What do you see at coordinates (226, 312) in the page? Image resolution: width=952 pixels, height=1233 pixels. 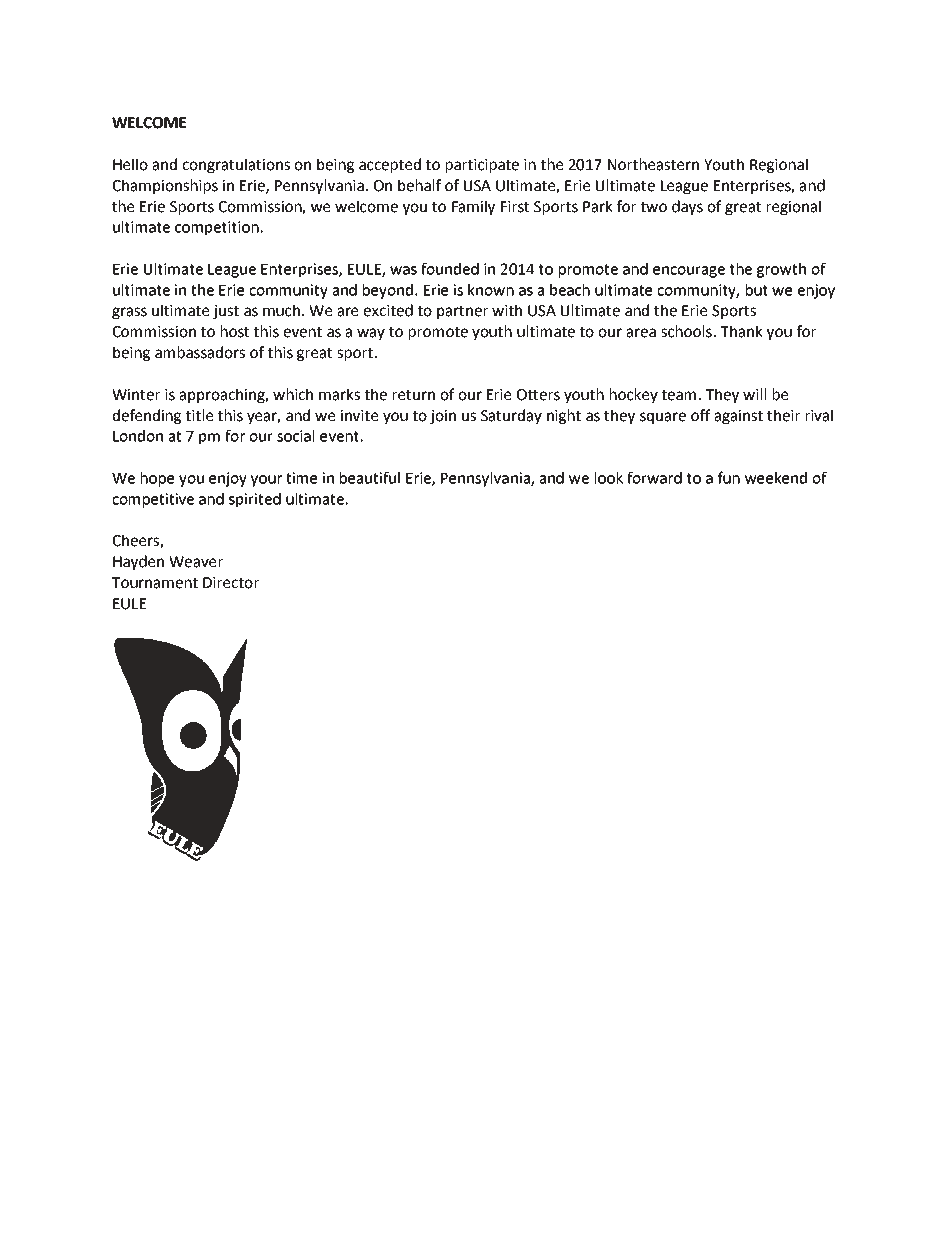 I see `just` at bounding box center [226, 312].
